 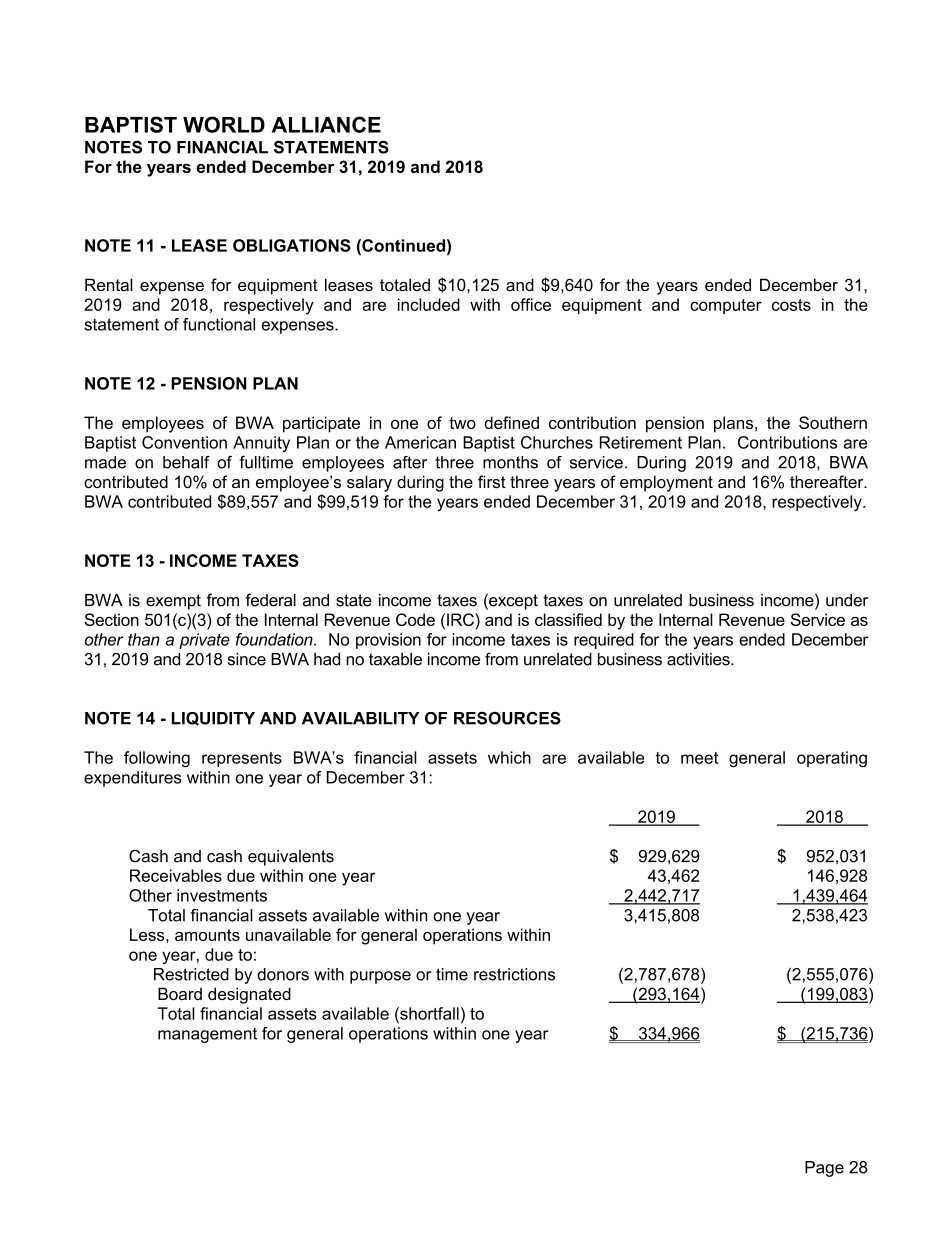 I want to click on IRC, so click(x=461, y=619).
